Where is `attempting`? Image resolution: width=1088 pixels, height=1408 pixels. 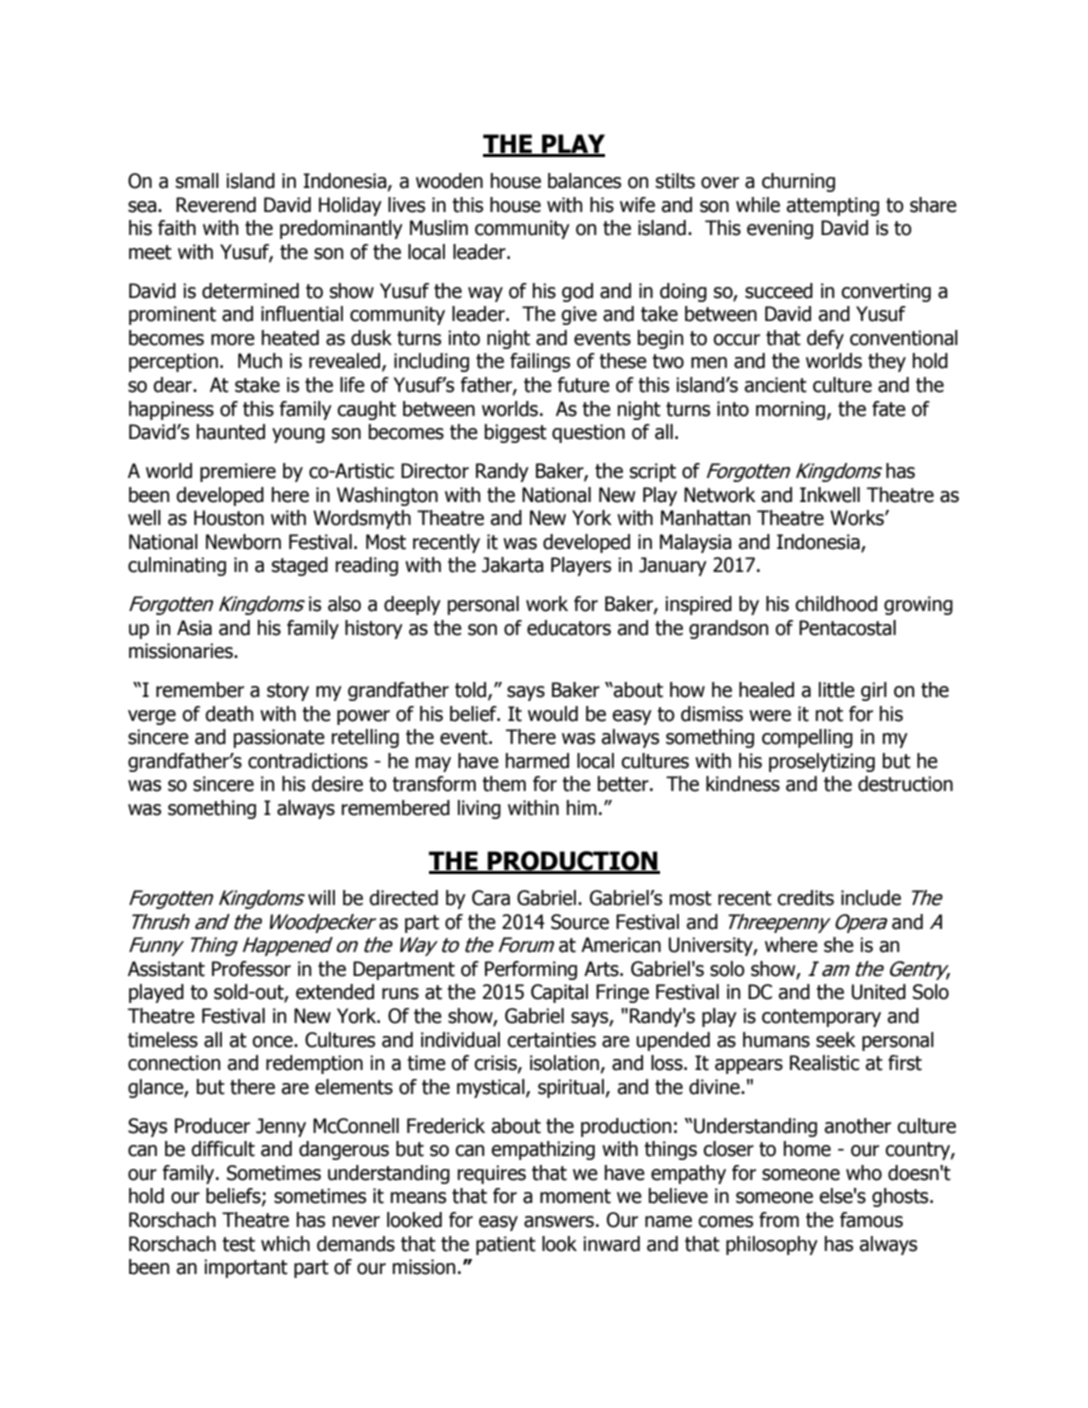
attempting is located at coordinates (832, 206).
